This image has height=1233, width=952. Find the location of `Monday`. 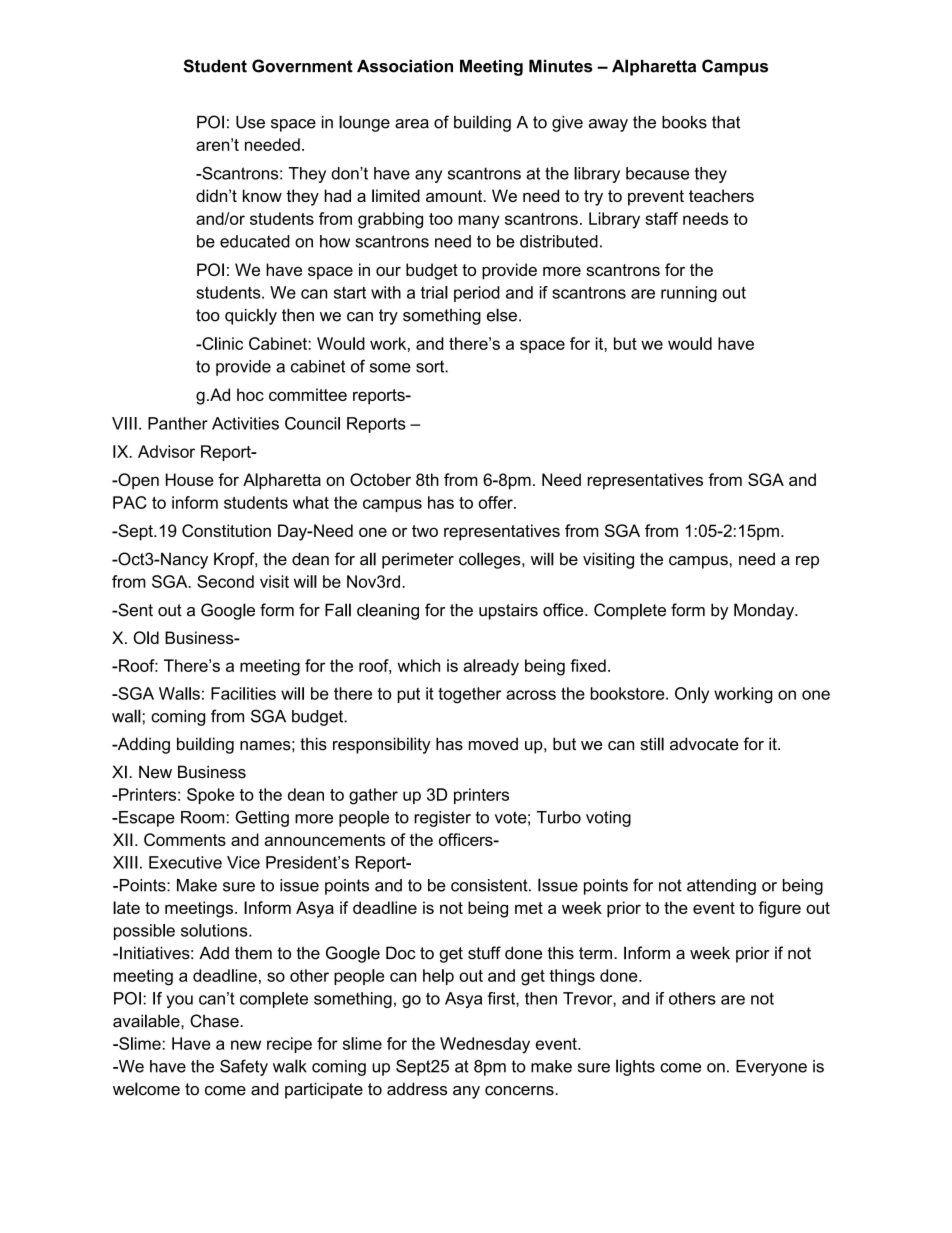

Monday is located at coordinates (765, 611).
